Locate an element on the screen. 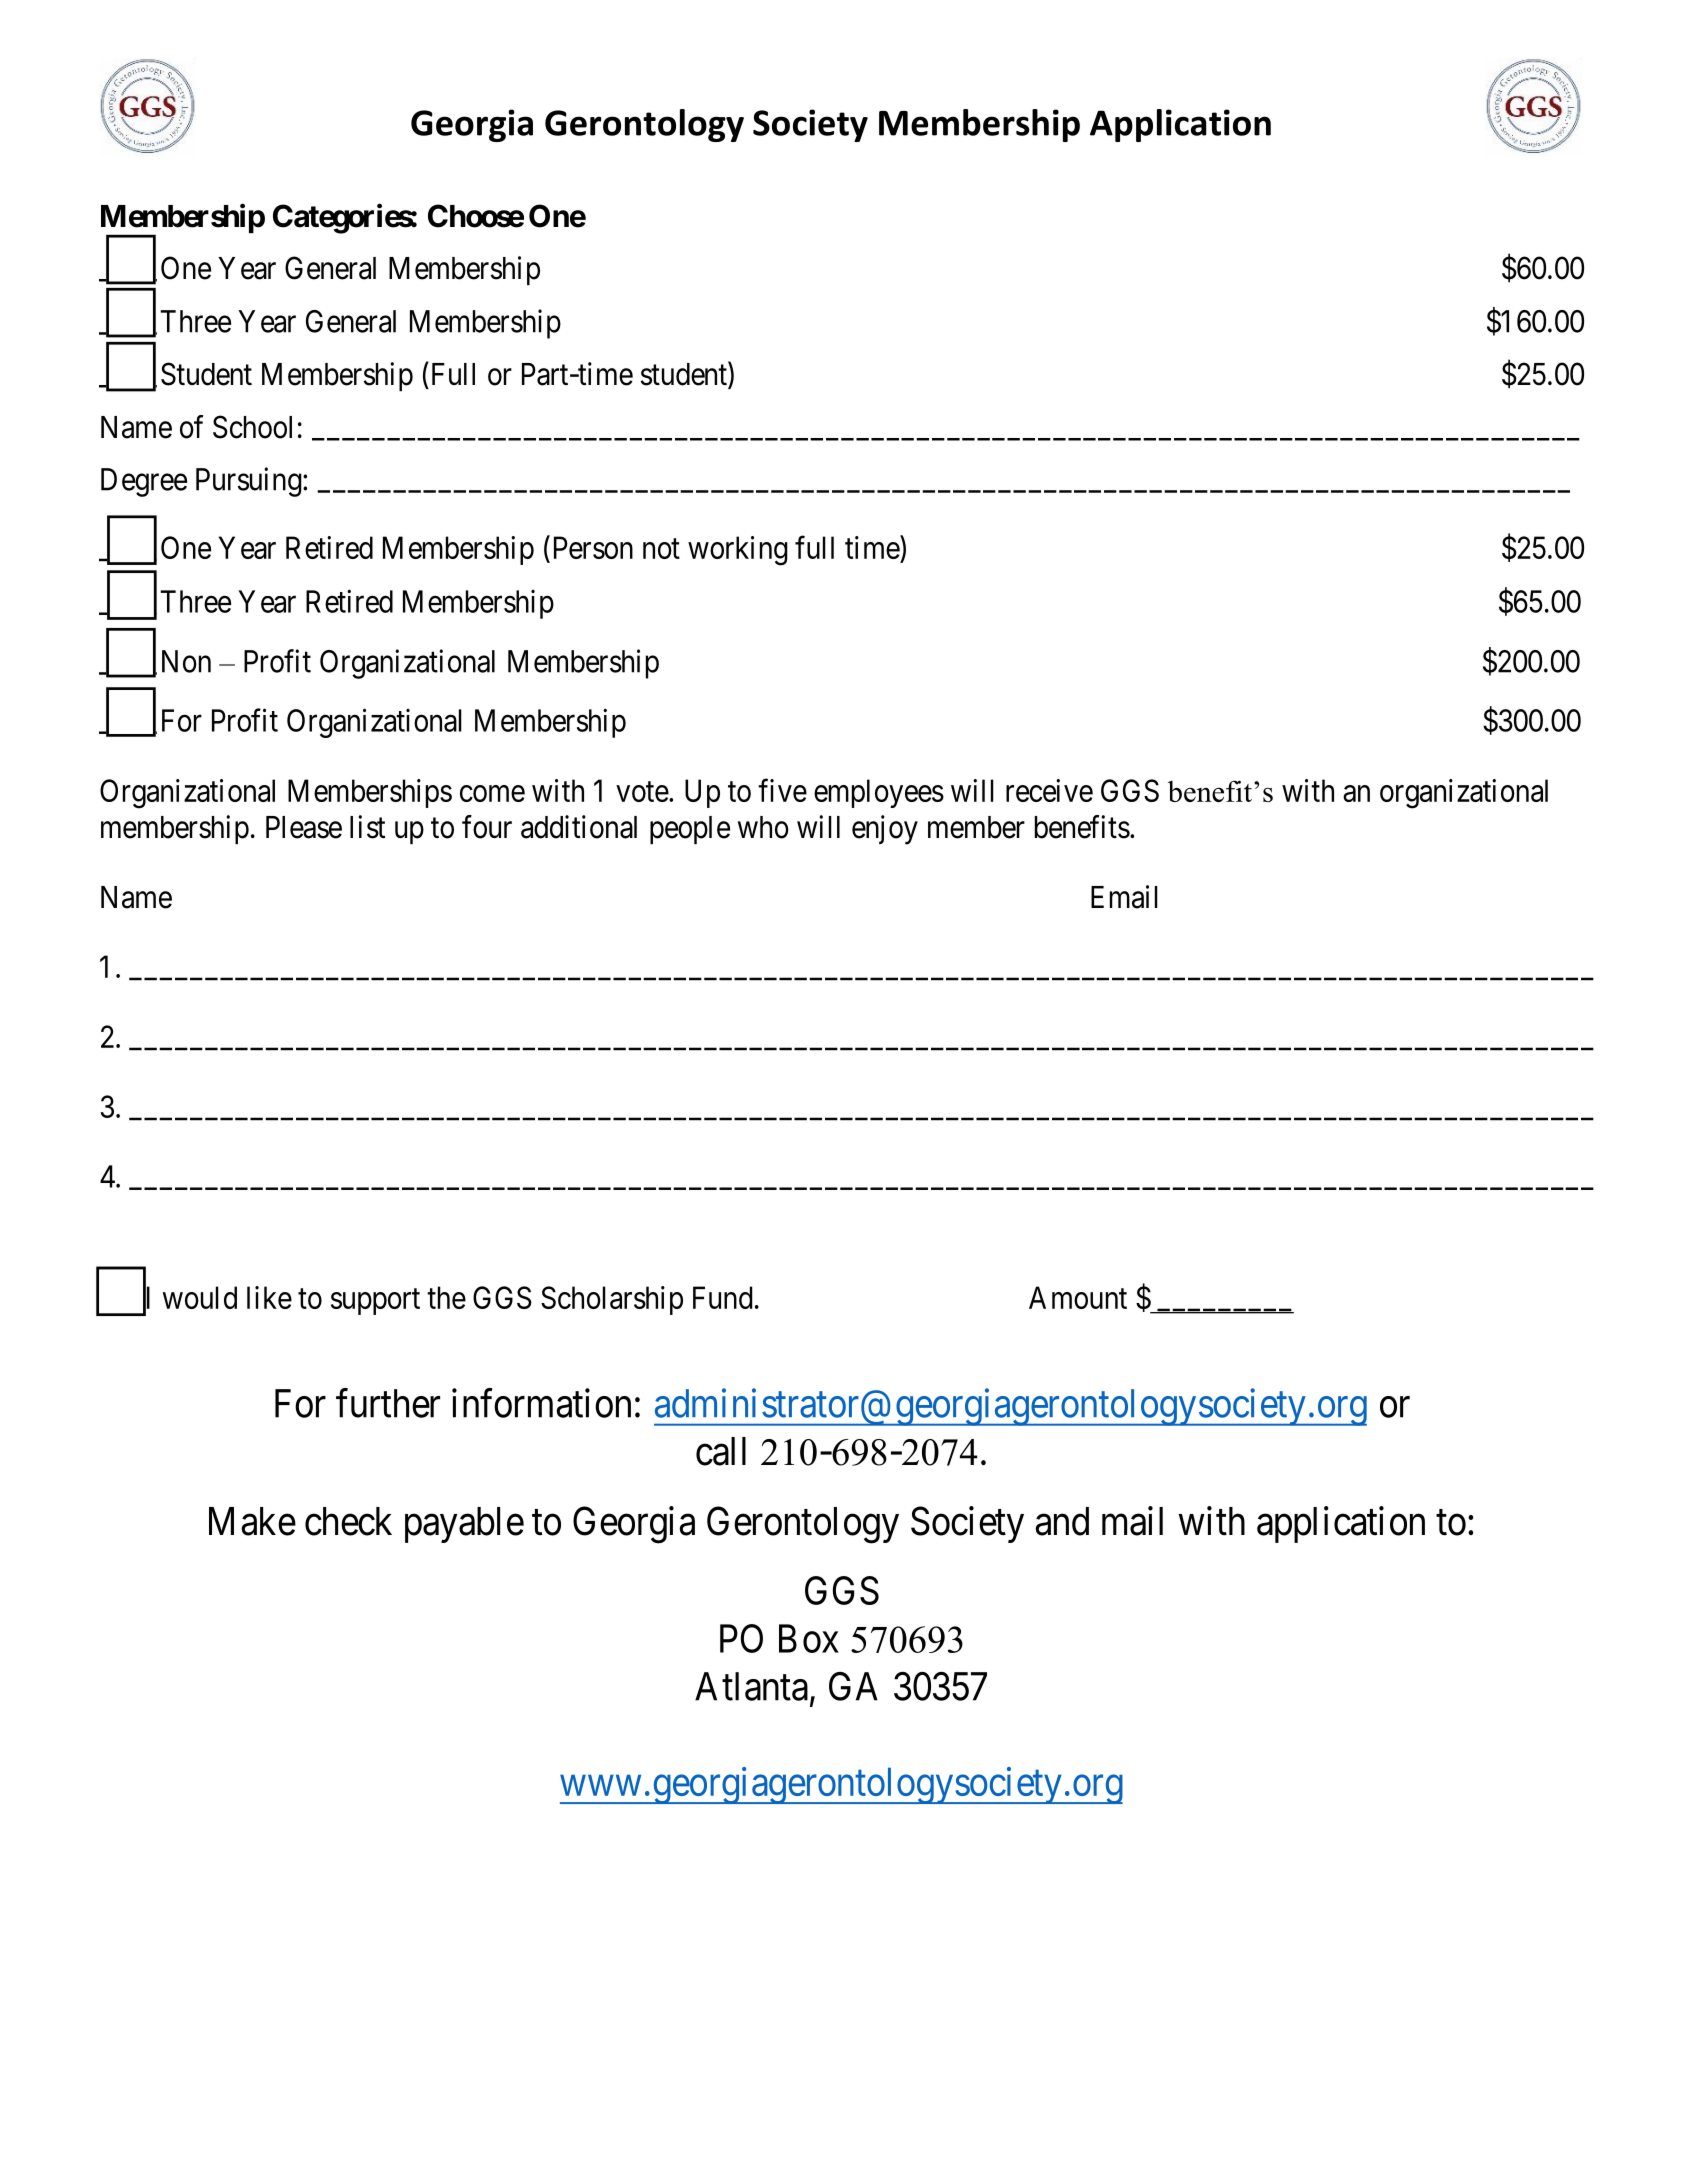 This screenshot has height=2177, width=1683. Person is located at coordinates (593, 547).
